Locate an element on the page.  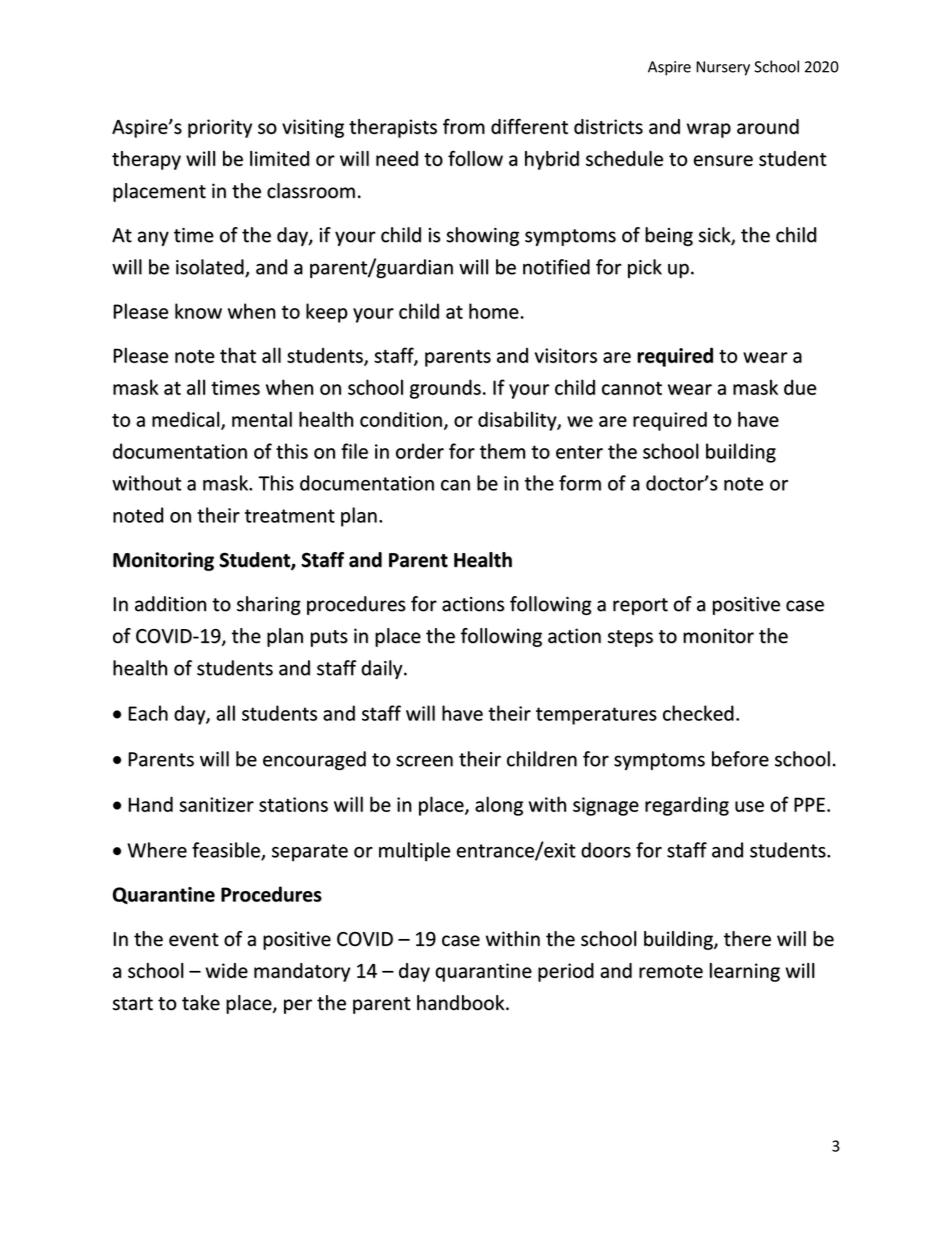
from is located at coordinates (464, 126).
